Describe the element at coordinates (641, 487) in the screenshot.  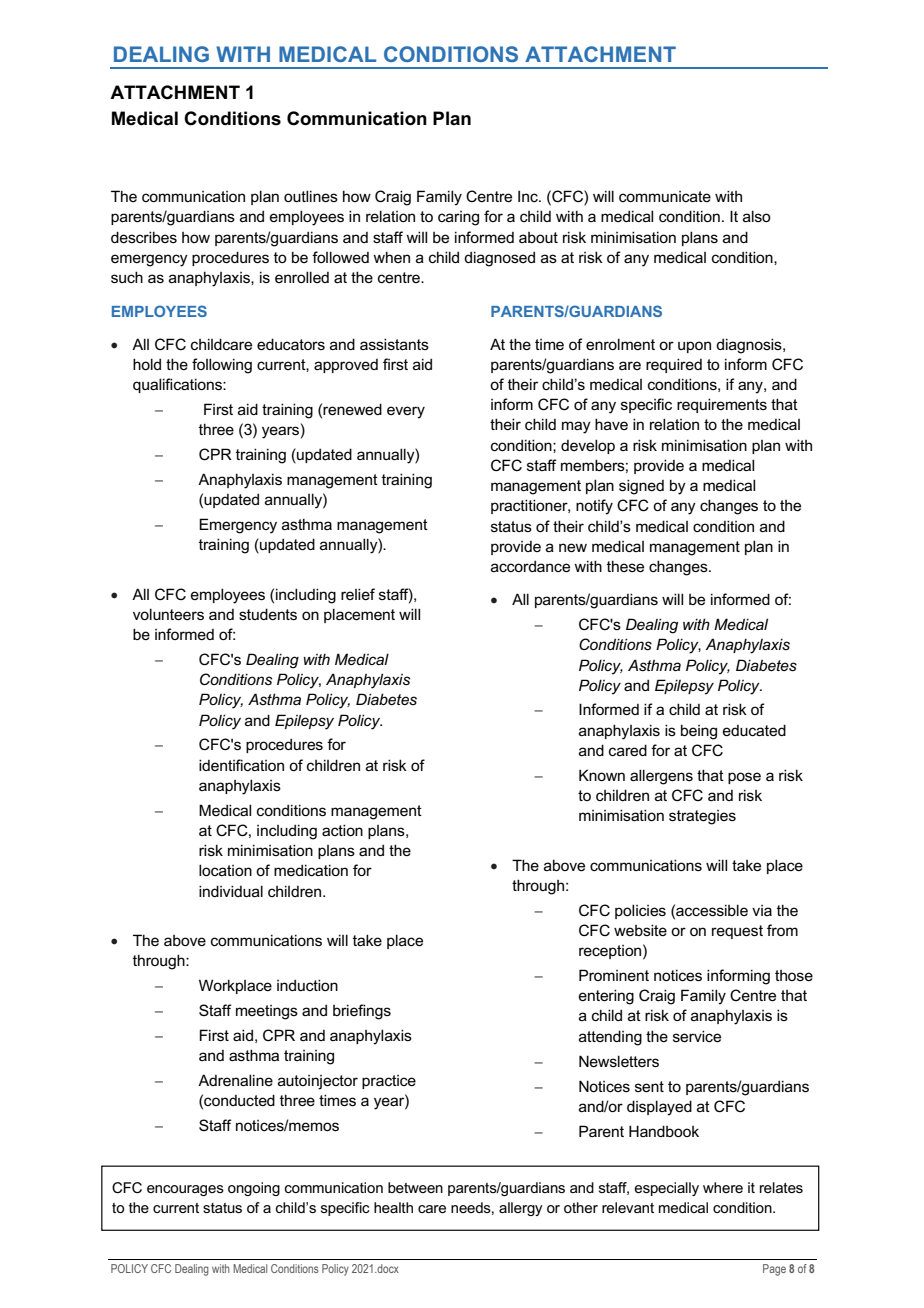
I see `signed` at that location.
